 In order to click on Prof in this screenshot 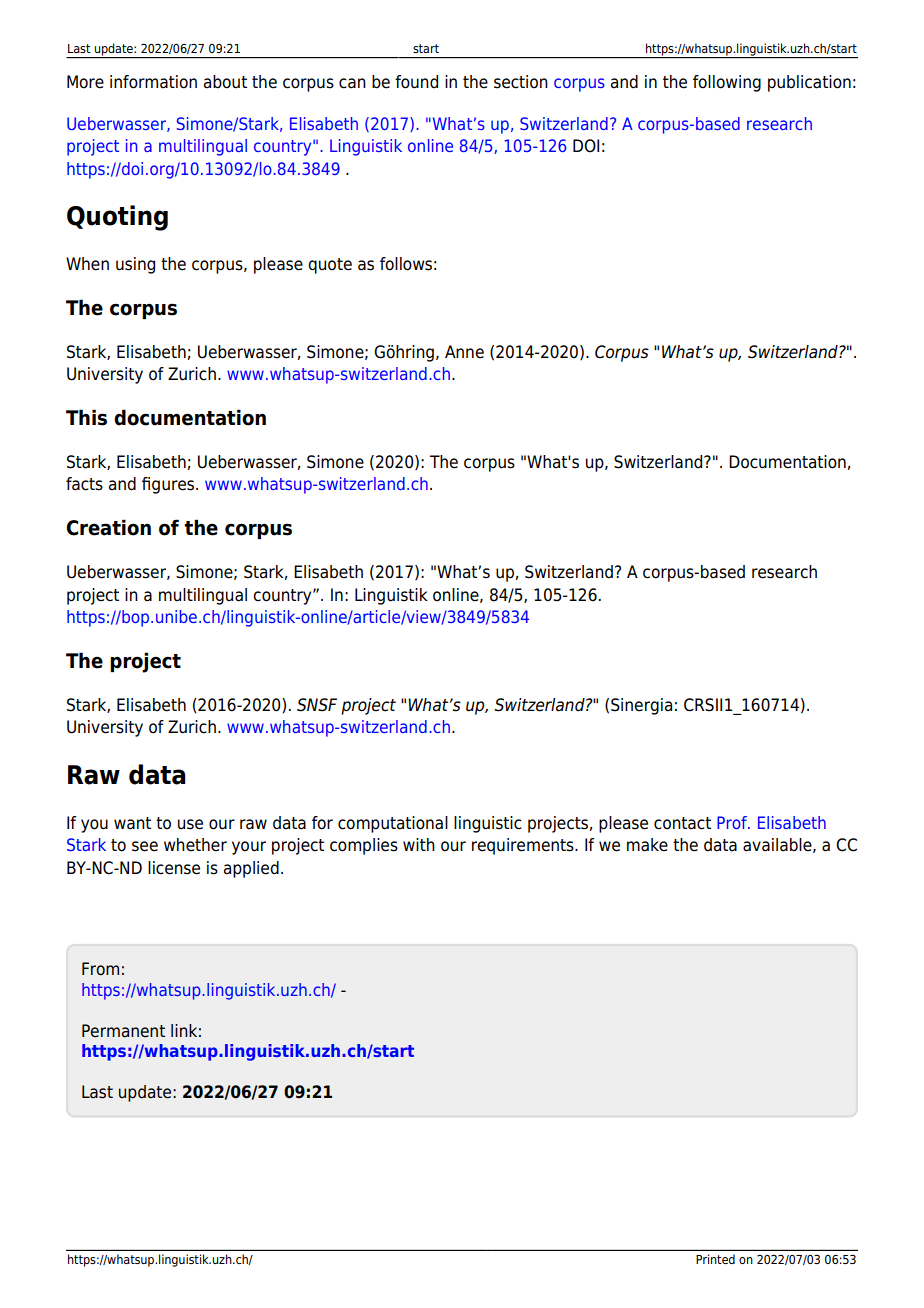, I will do `click(733, 822)`.
